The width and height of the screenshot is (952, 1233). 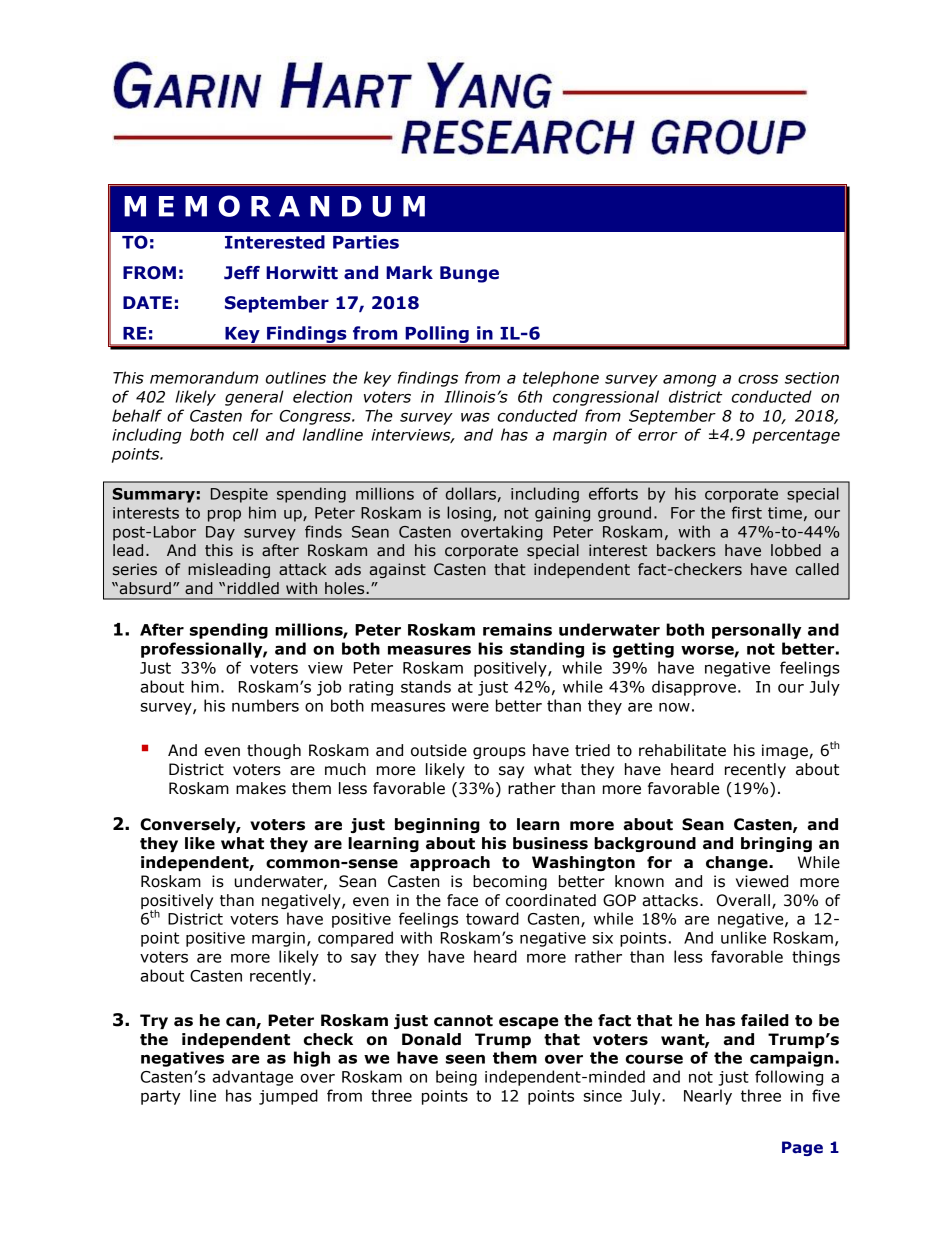 What do you see at coordinates (758, 379) in the screenshot?
I see `cross` at bounding box center [758, 379].
